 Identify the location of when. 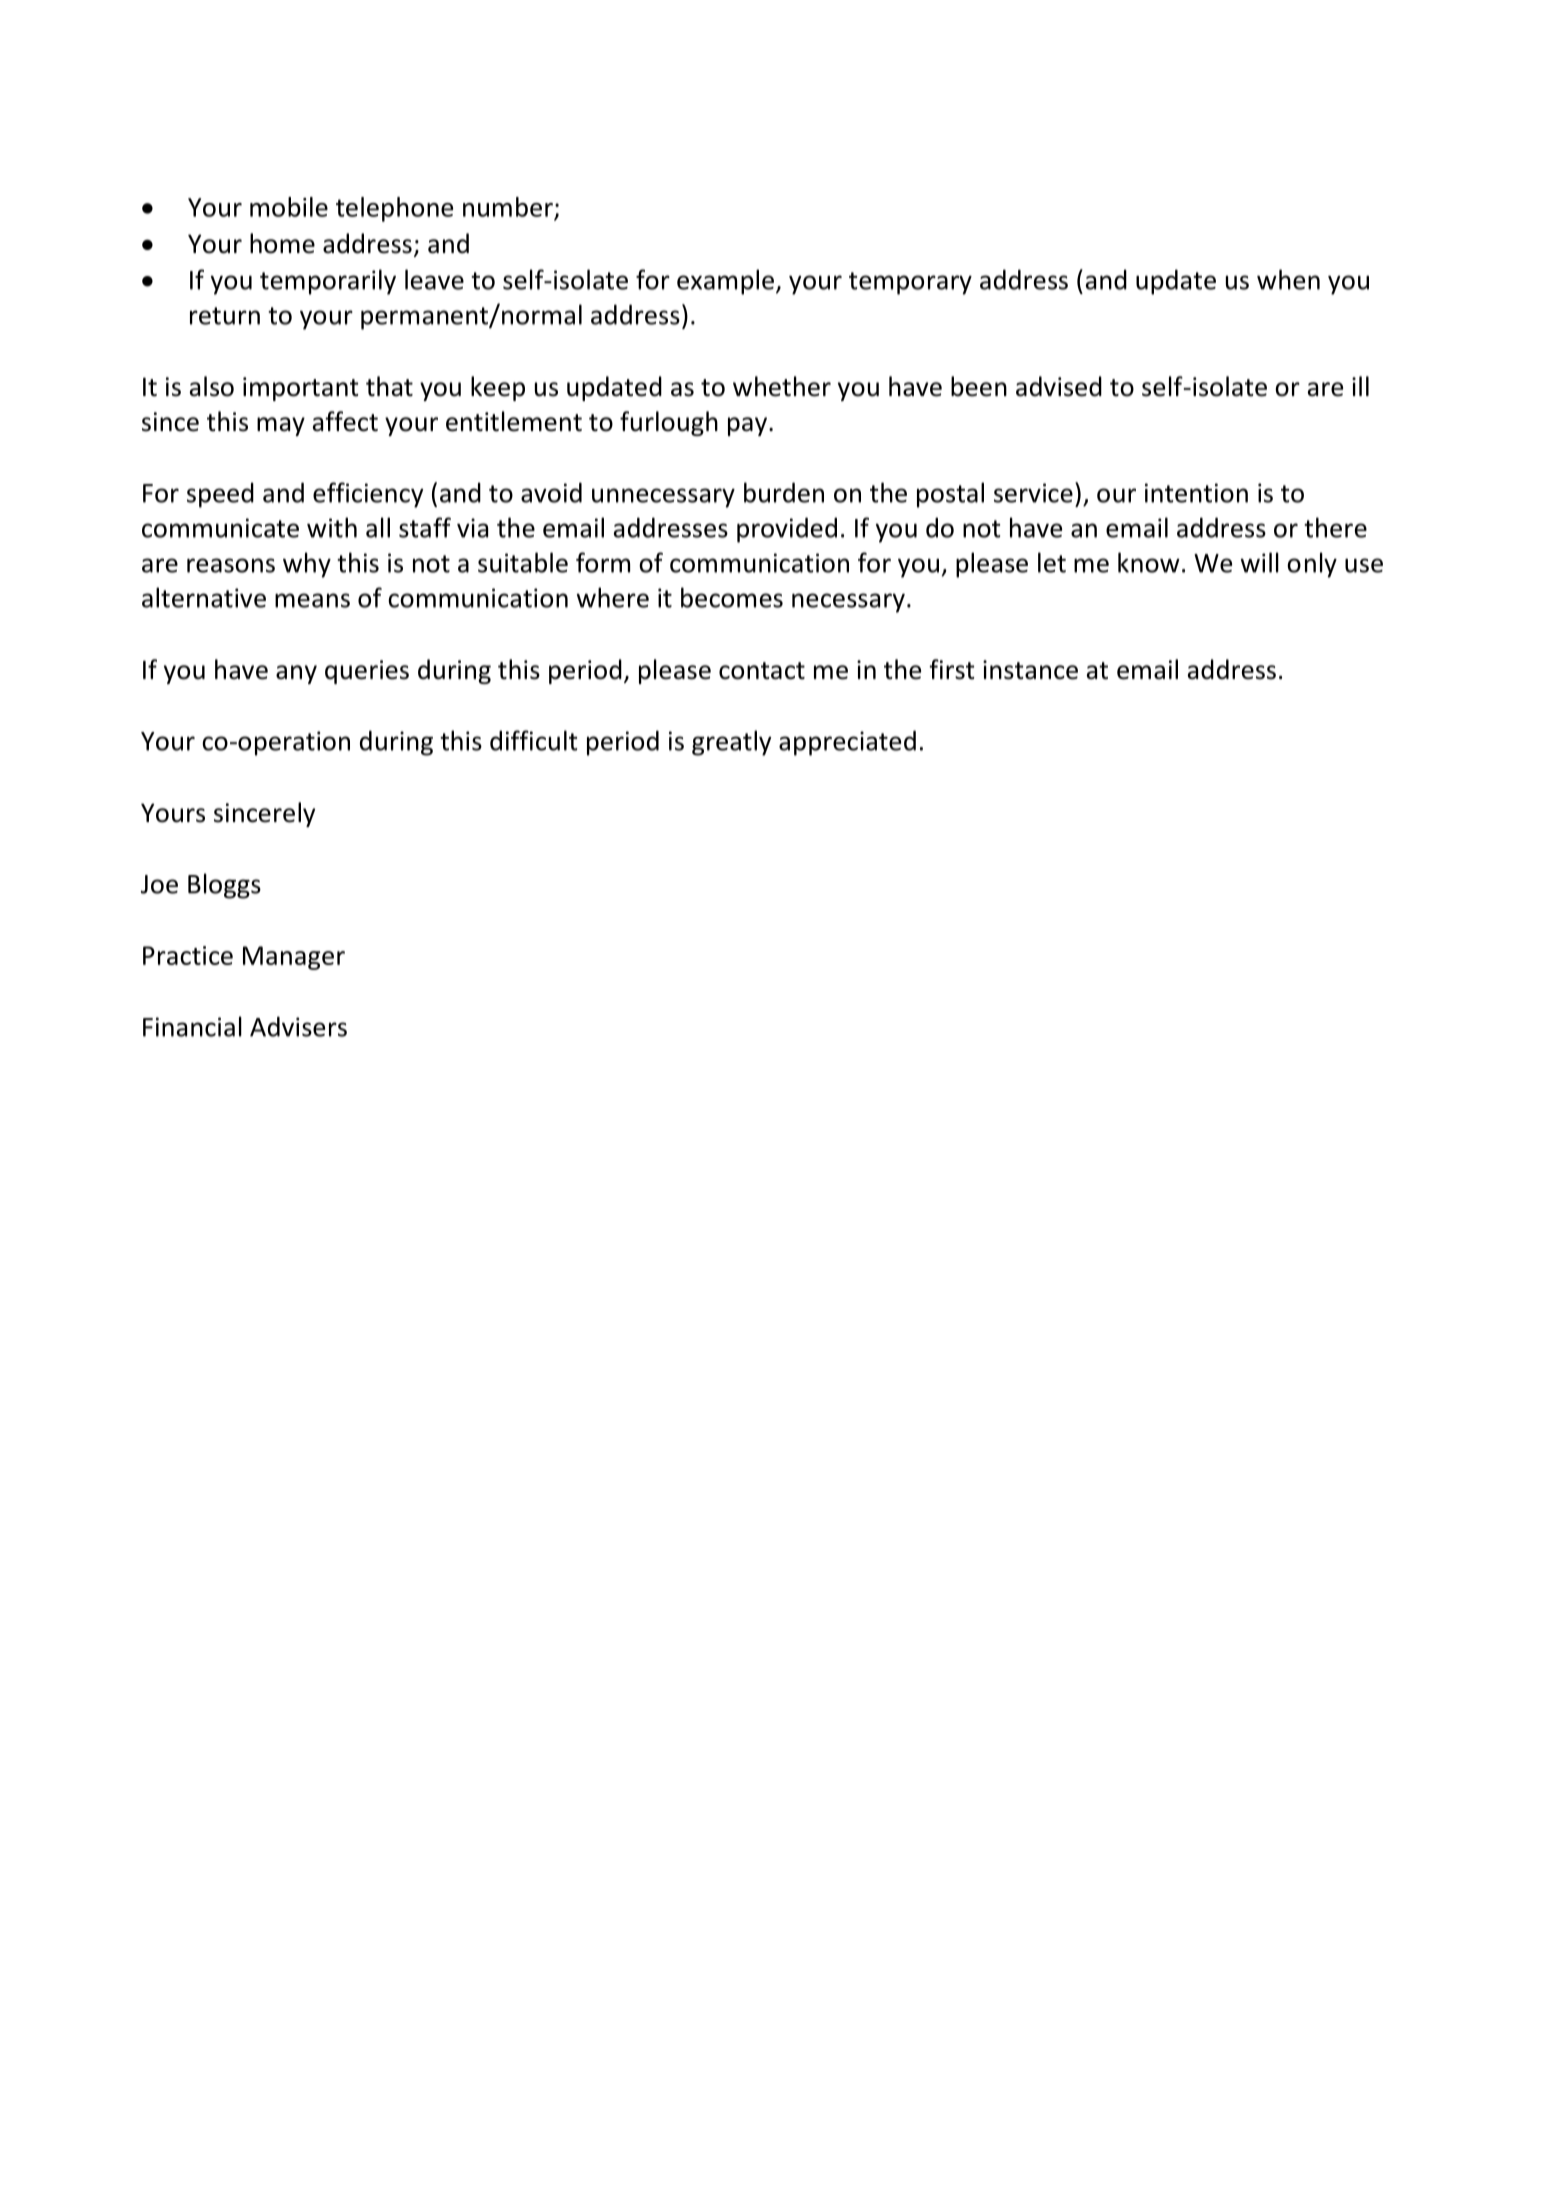
(1288, 279).
